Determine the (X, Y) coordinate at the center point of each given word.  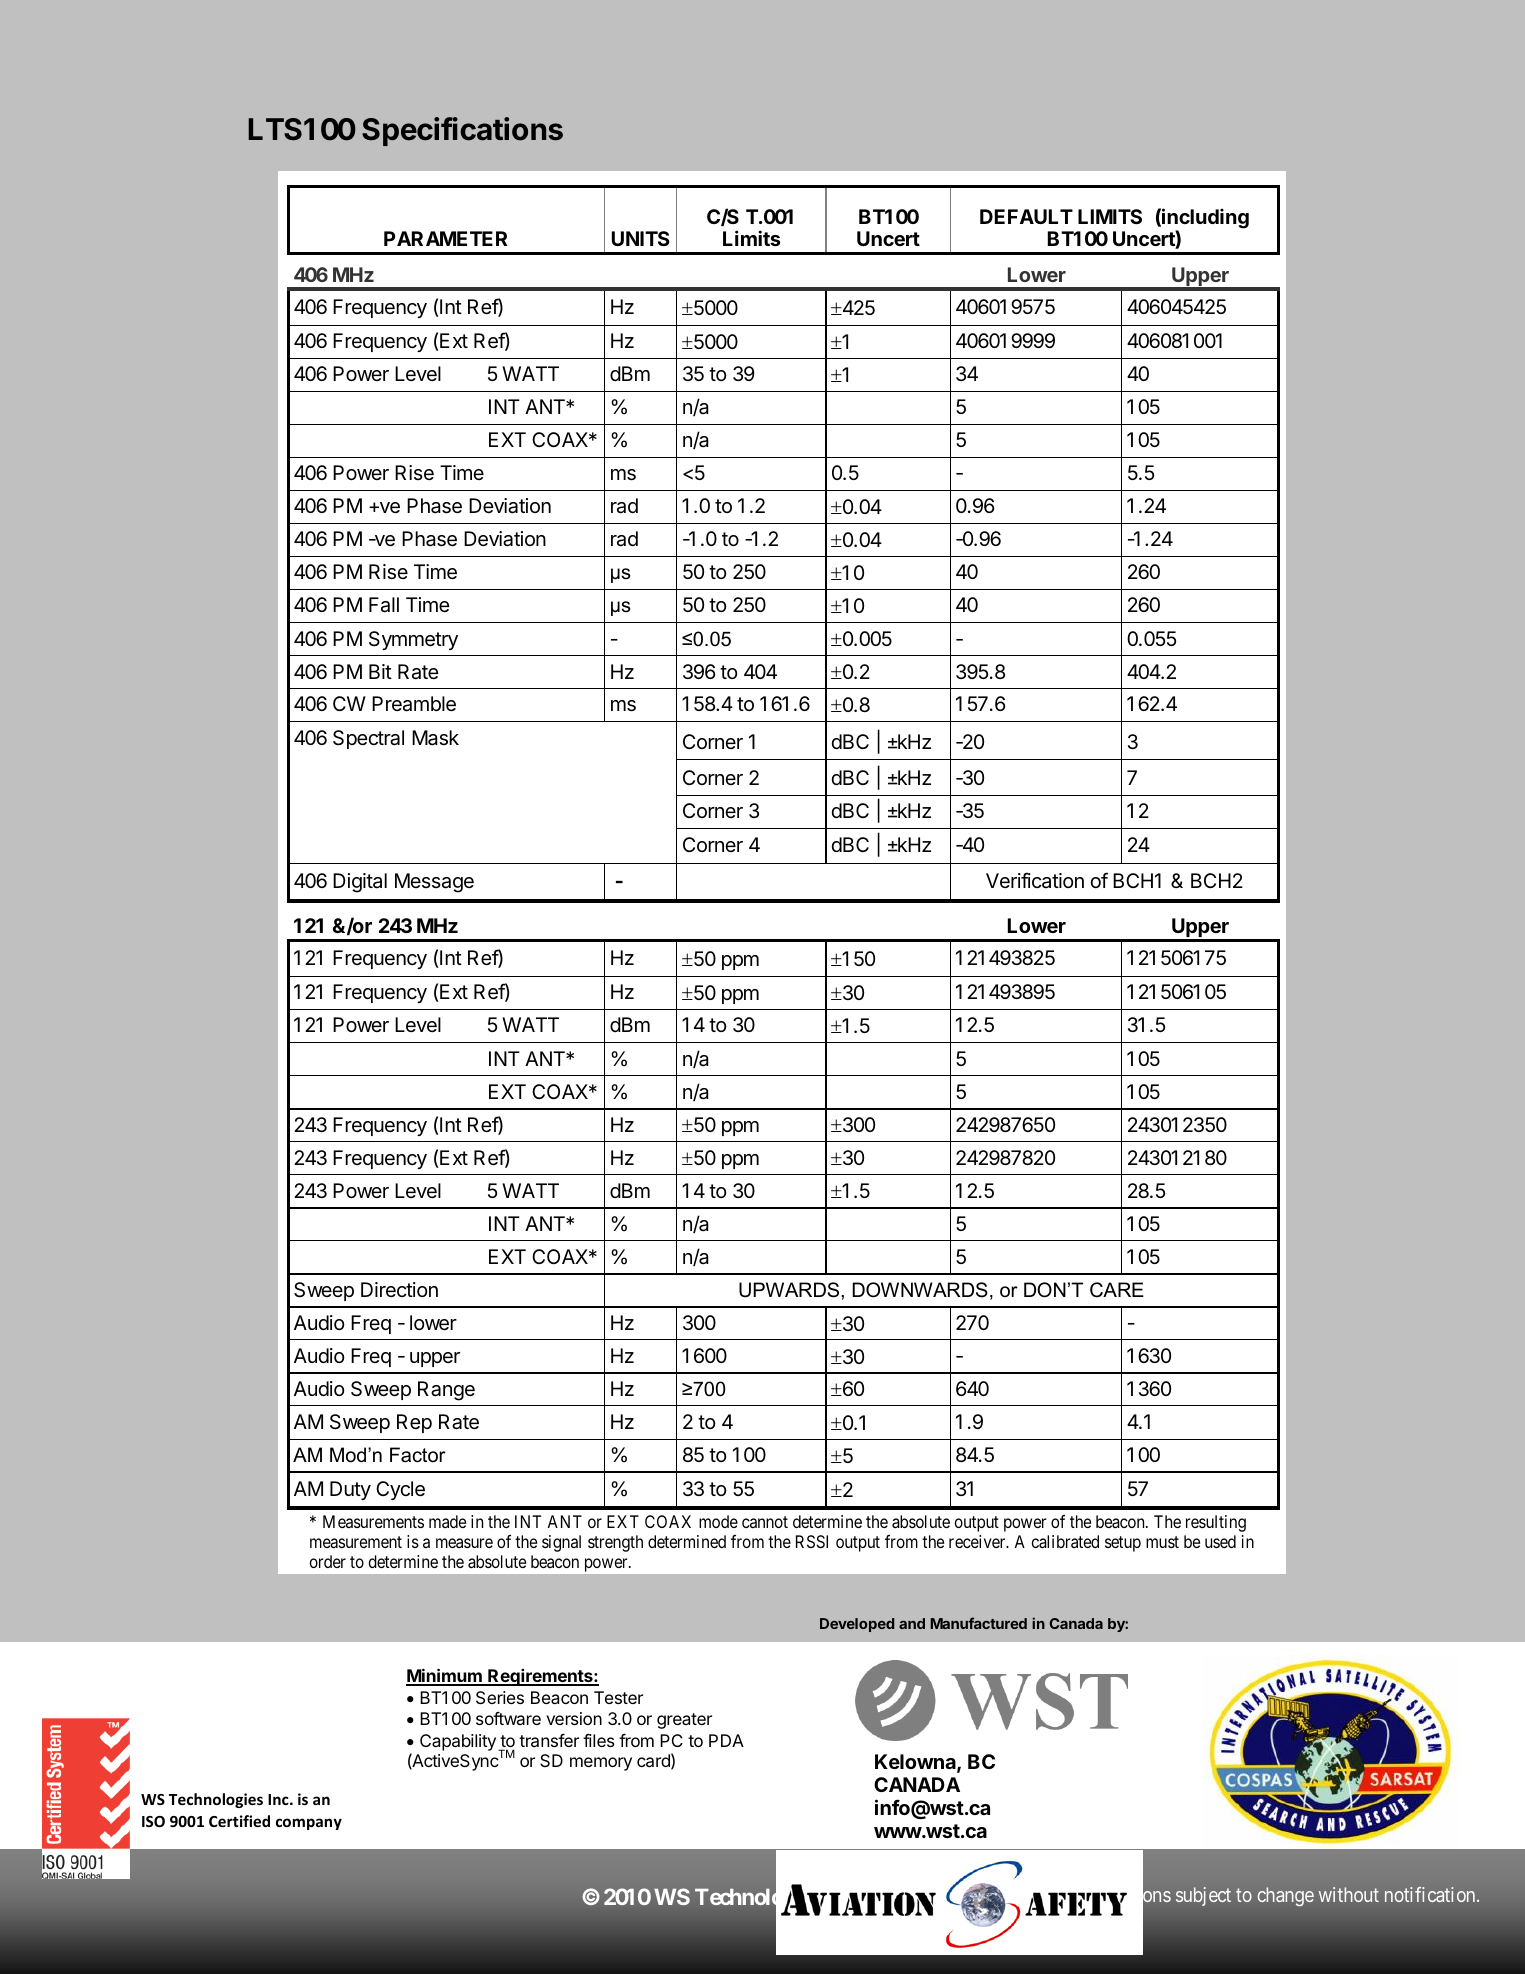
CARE (1117, 1290)
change (1286, 1896)
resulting (1216, 1523)
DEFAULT (1026, 216)
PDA (726, 1740)
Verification (1035, 880)
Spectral (368, 739)
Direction (399, 1289)
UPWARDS (790, 1290)
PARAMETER (446, 238)
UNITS (641, 238)
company (309, 1824)
